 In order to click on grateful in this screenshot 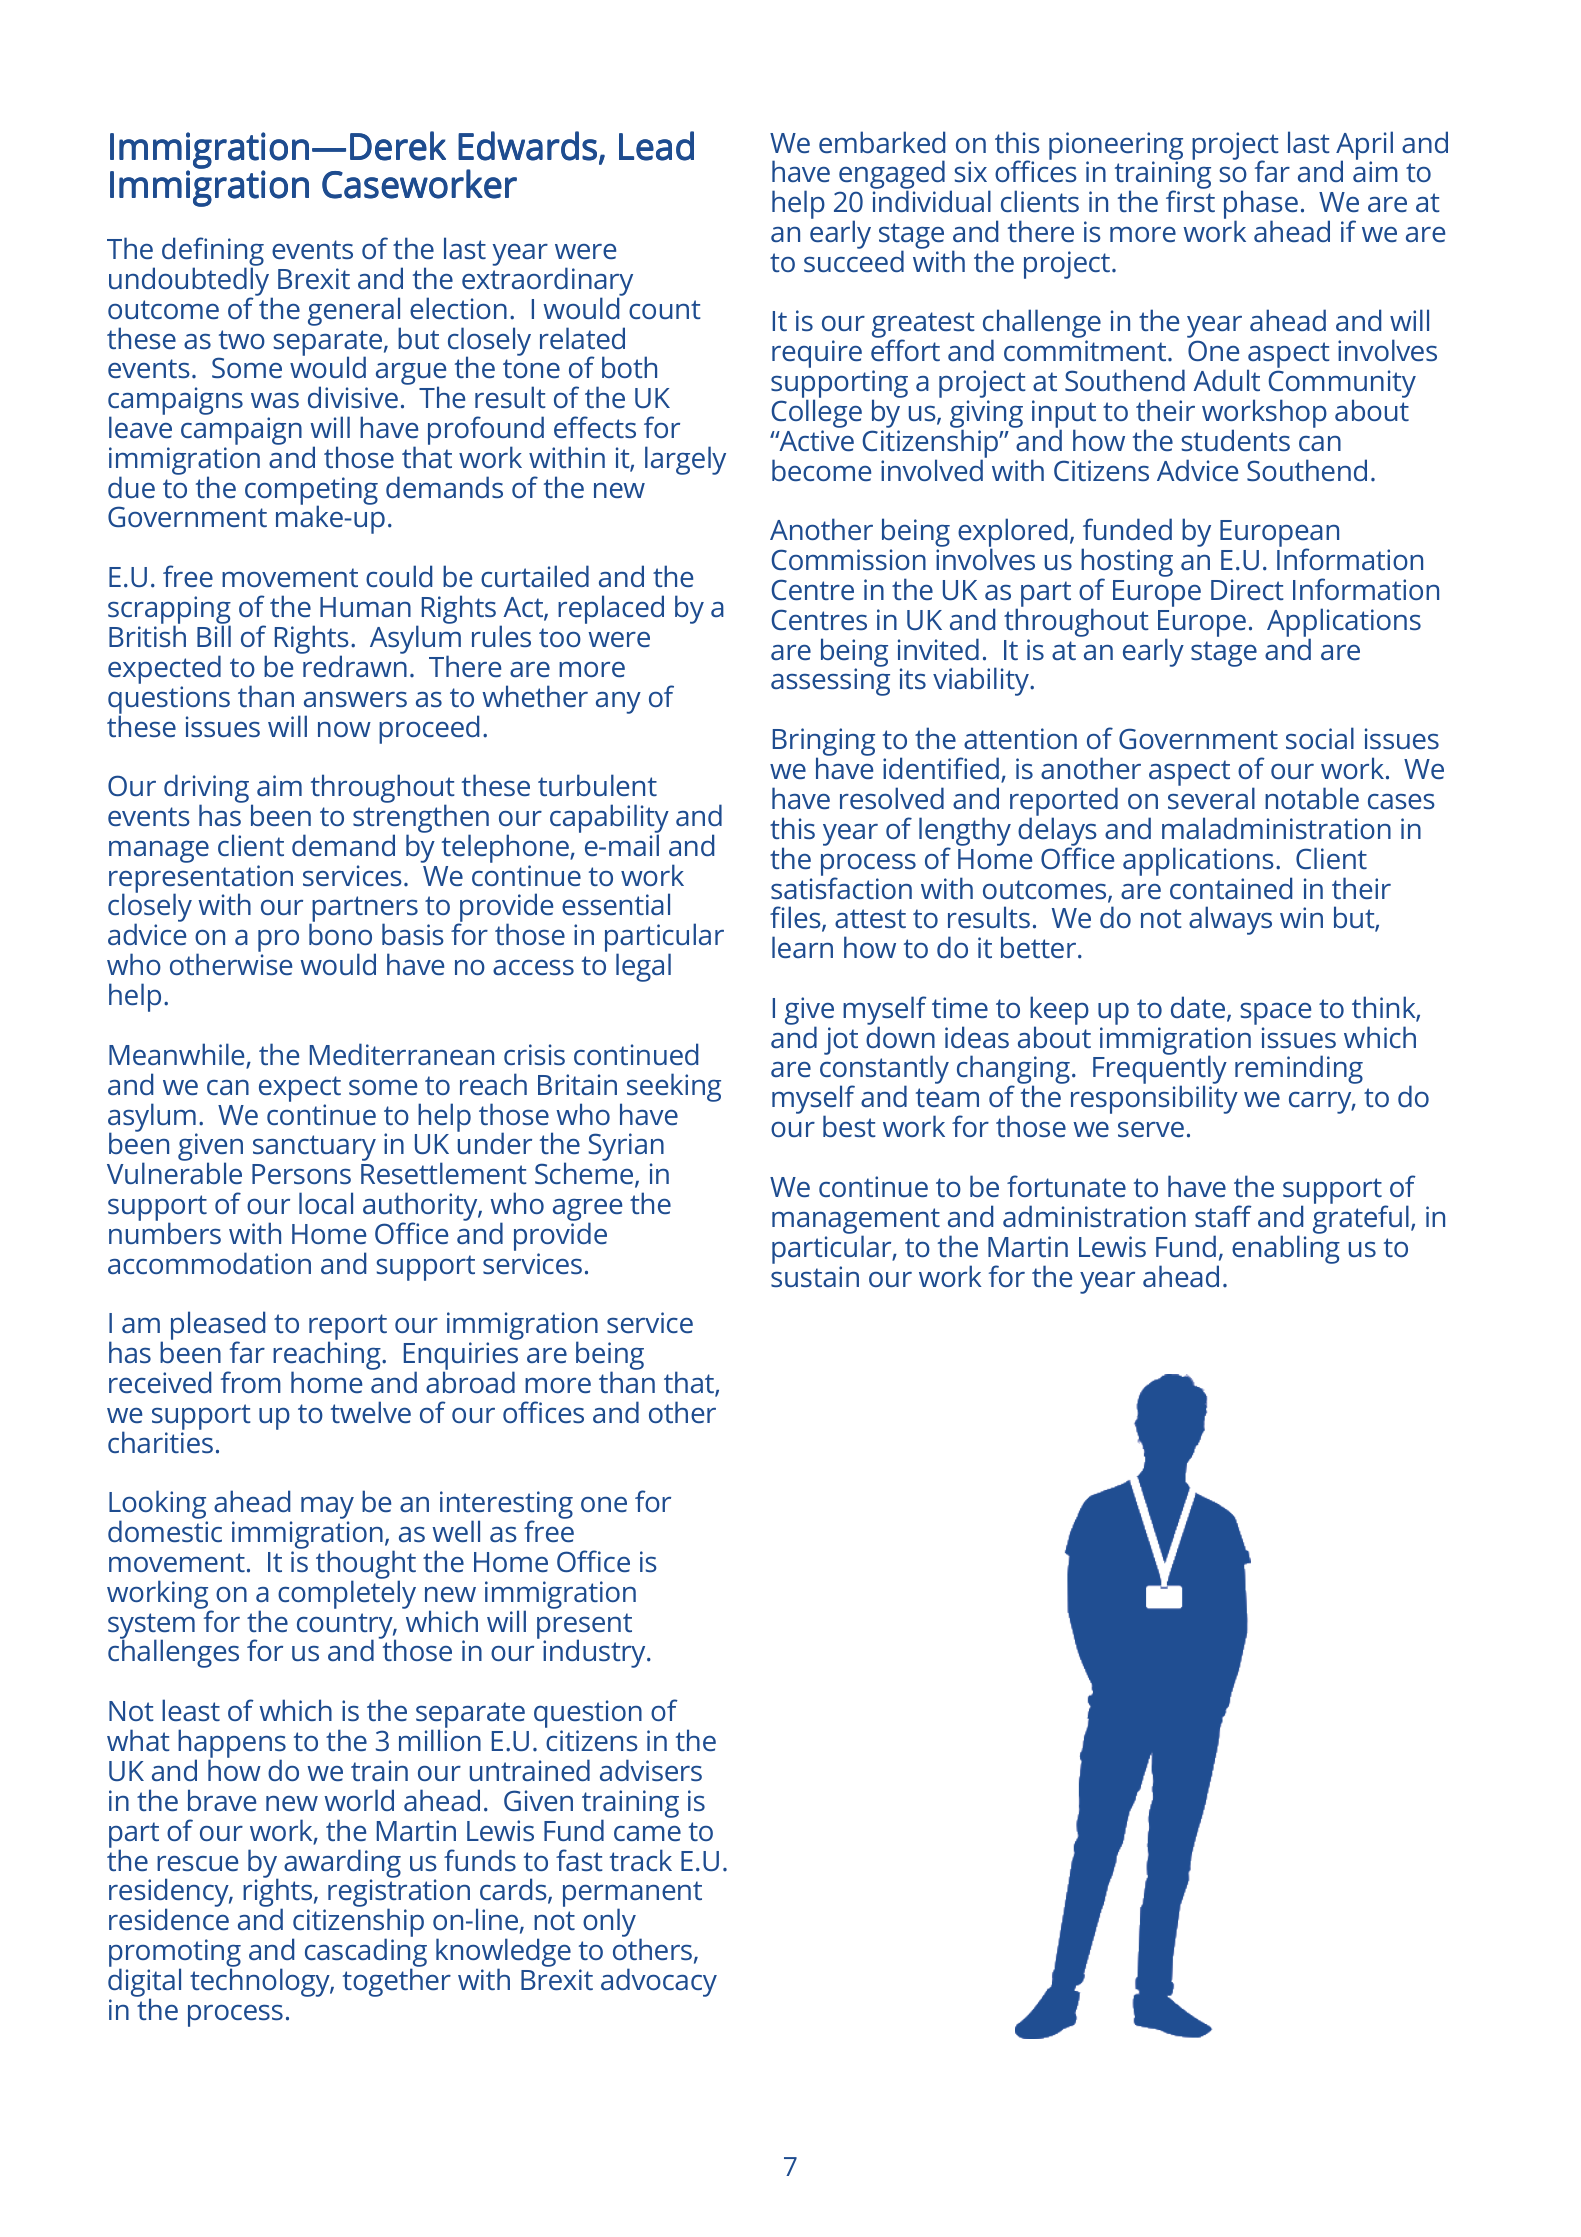, I will do `click(1361, 1218)`.
